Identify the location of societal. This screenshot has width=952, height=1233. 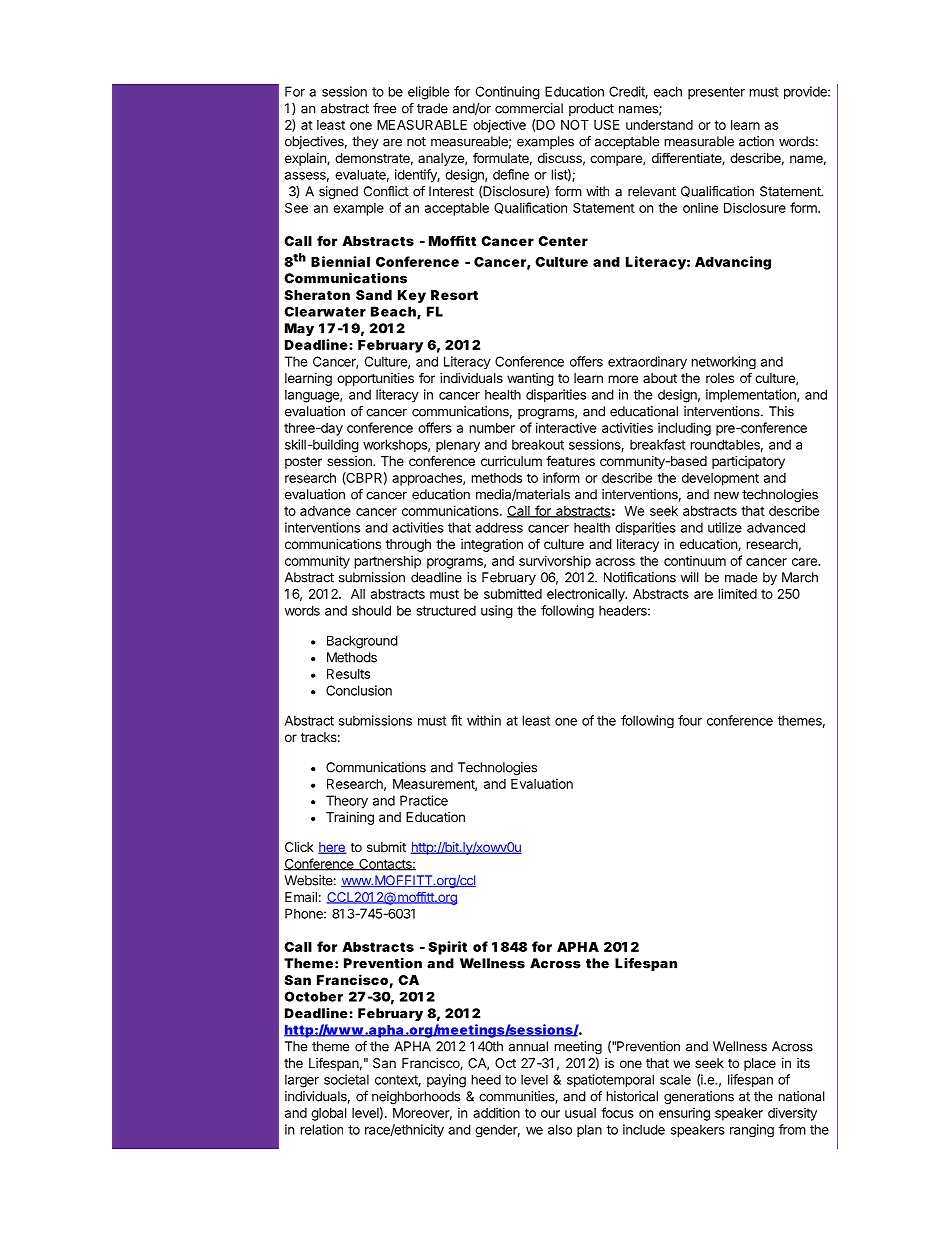
(346, 1079).
